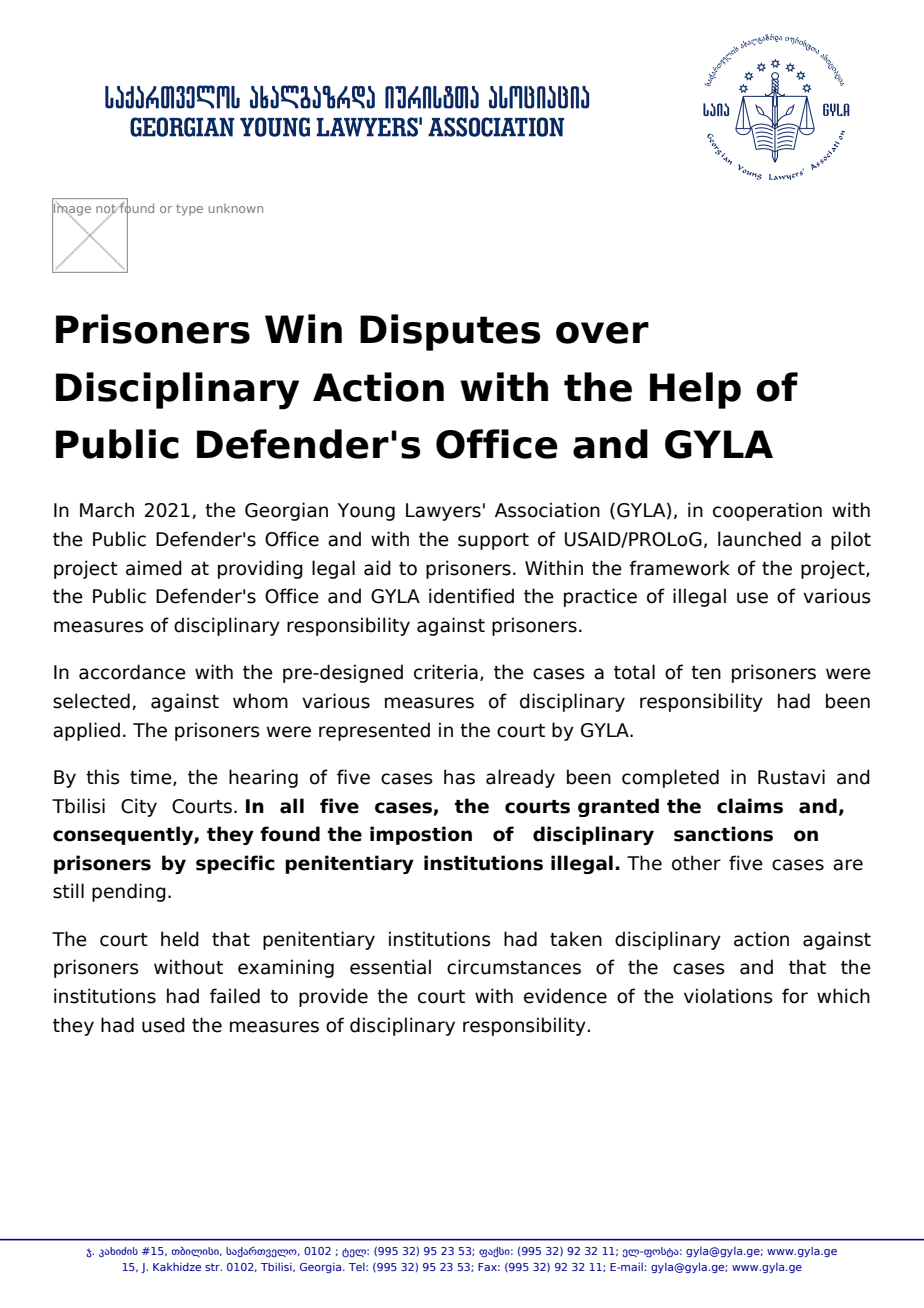  I want to click on March, so click(107, 510).
